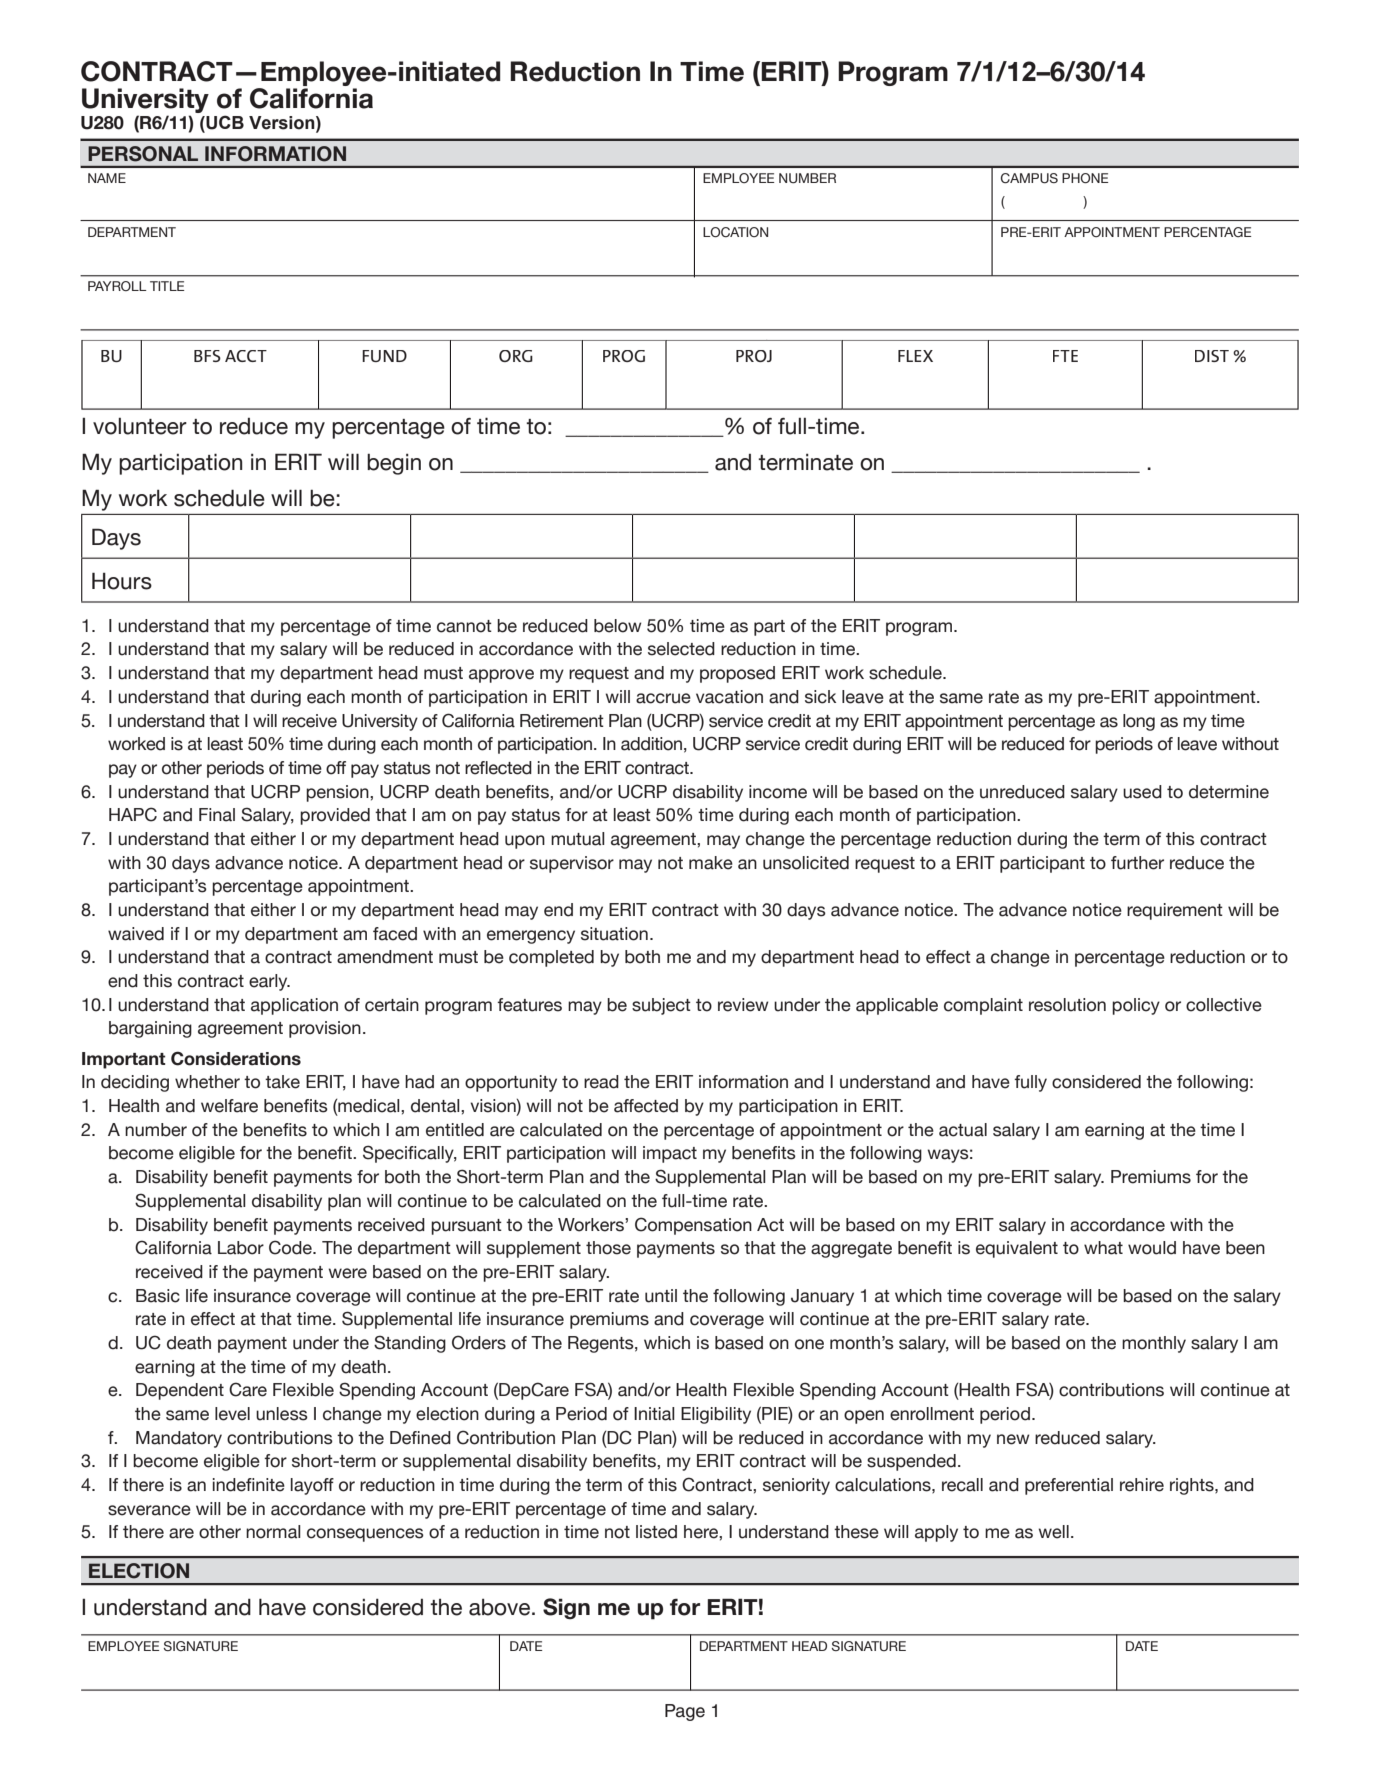 The width and height of the screenshot is (1380, 1786). Describe the element at coordinates (661, 1296) in the screenshot. I see `until` at that location.
